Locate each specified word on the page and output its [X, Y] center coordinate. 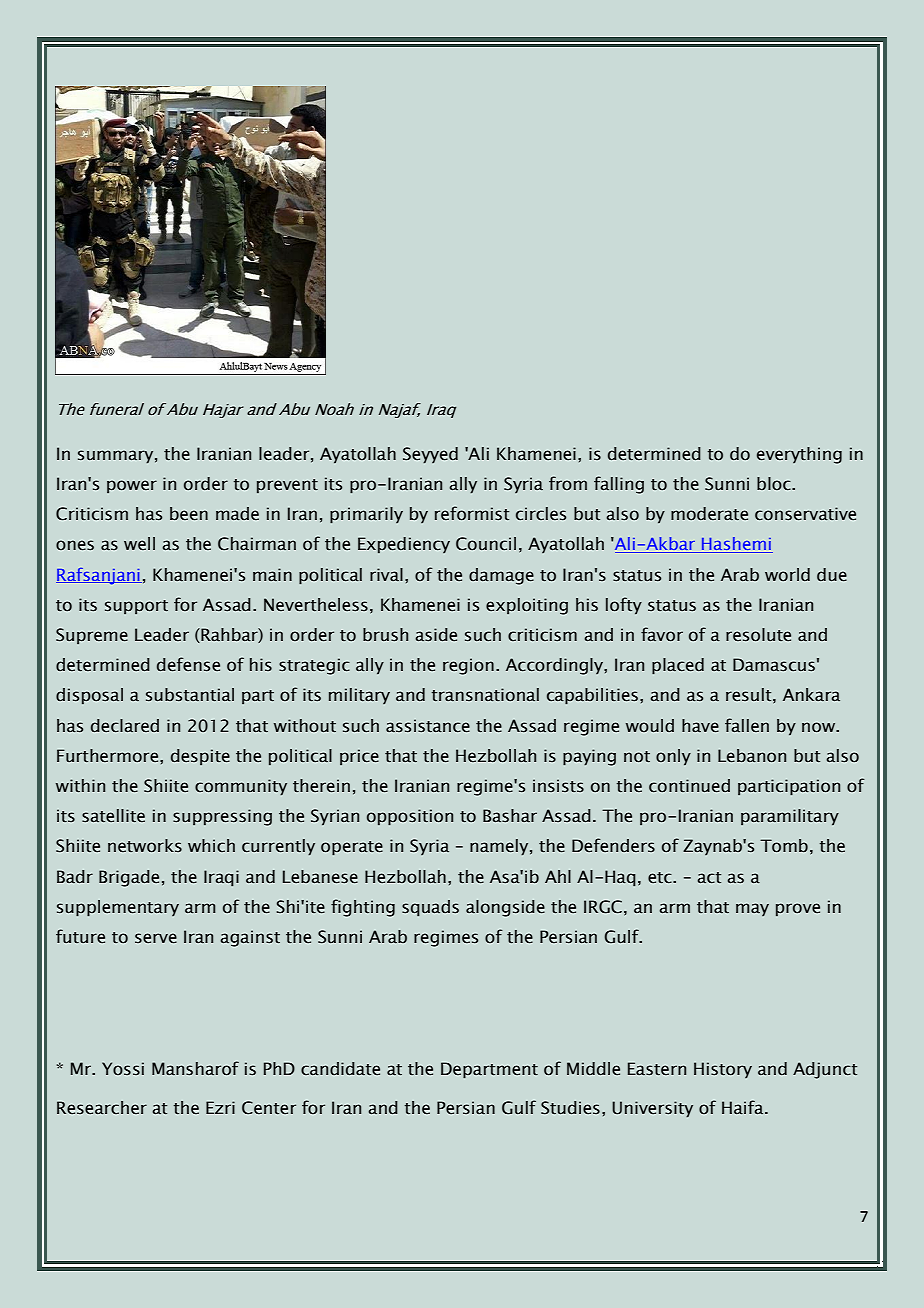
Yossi [123, 1069]
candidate [340, 1069]
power [132, 486]
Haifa [744, 1107]
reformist [472, 513]
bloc [775, 484]
